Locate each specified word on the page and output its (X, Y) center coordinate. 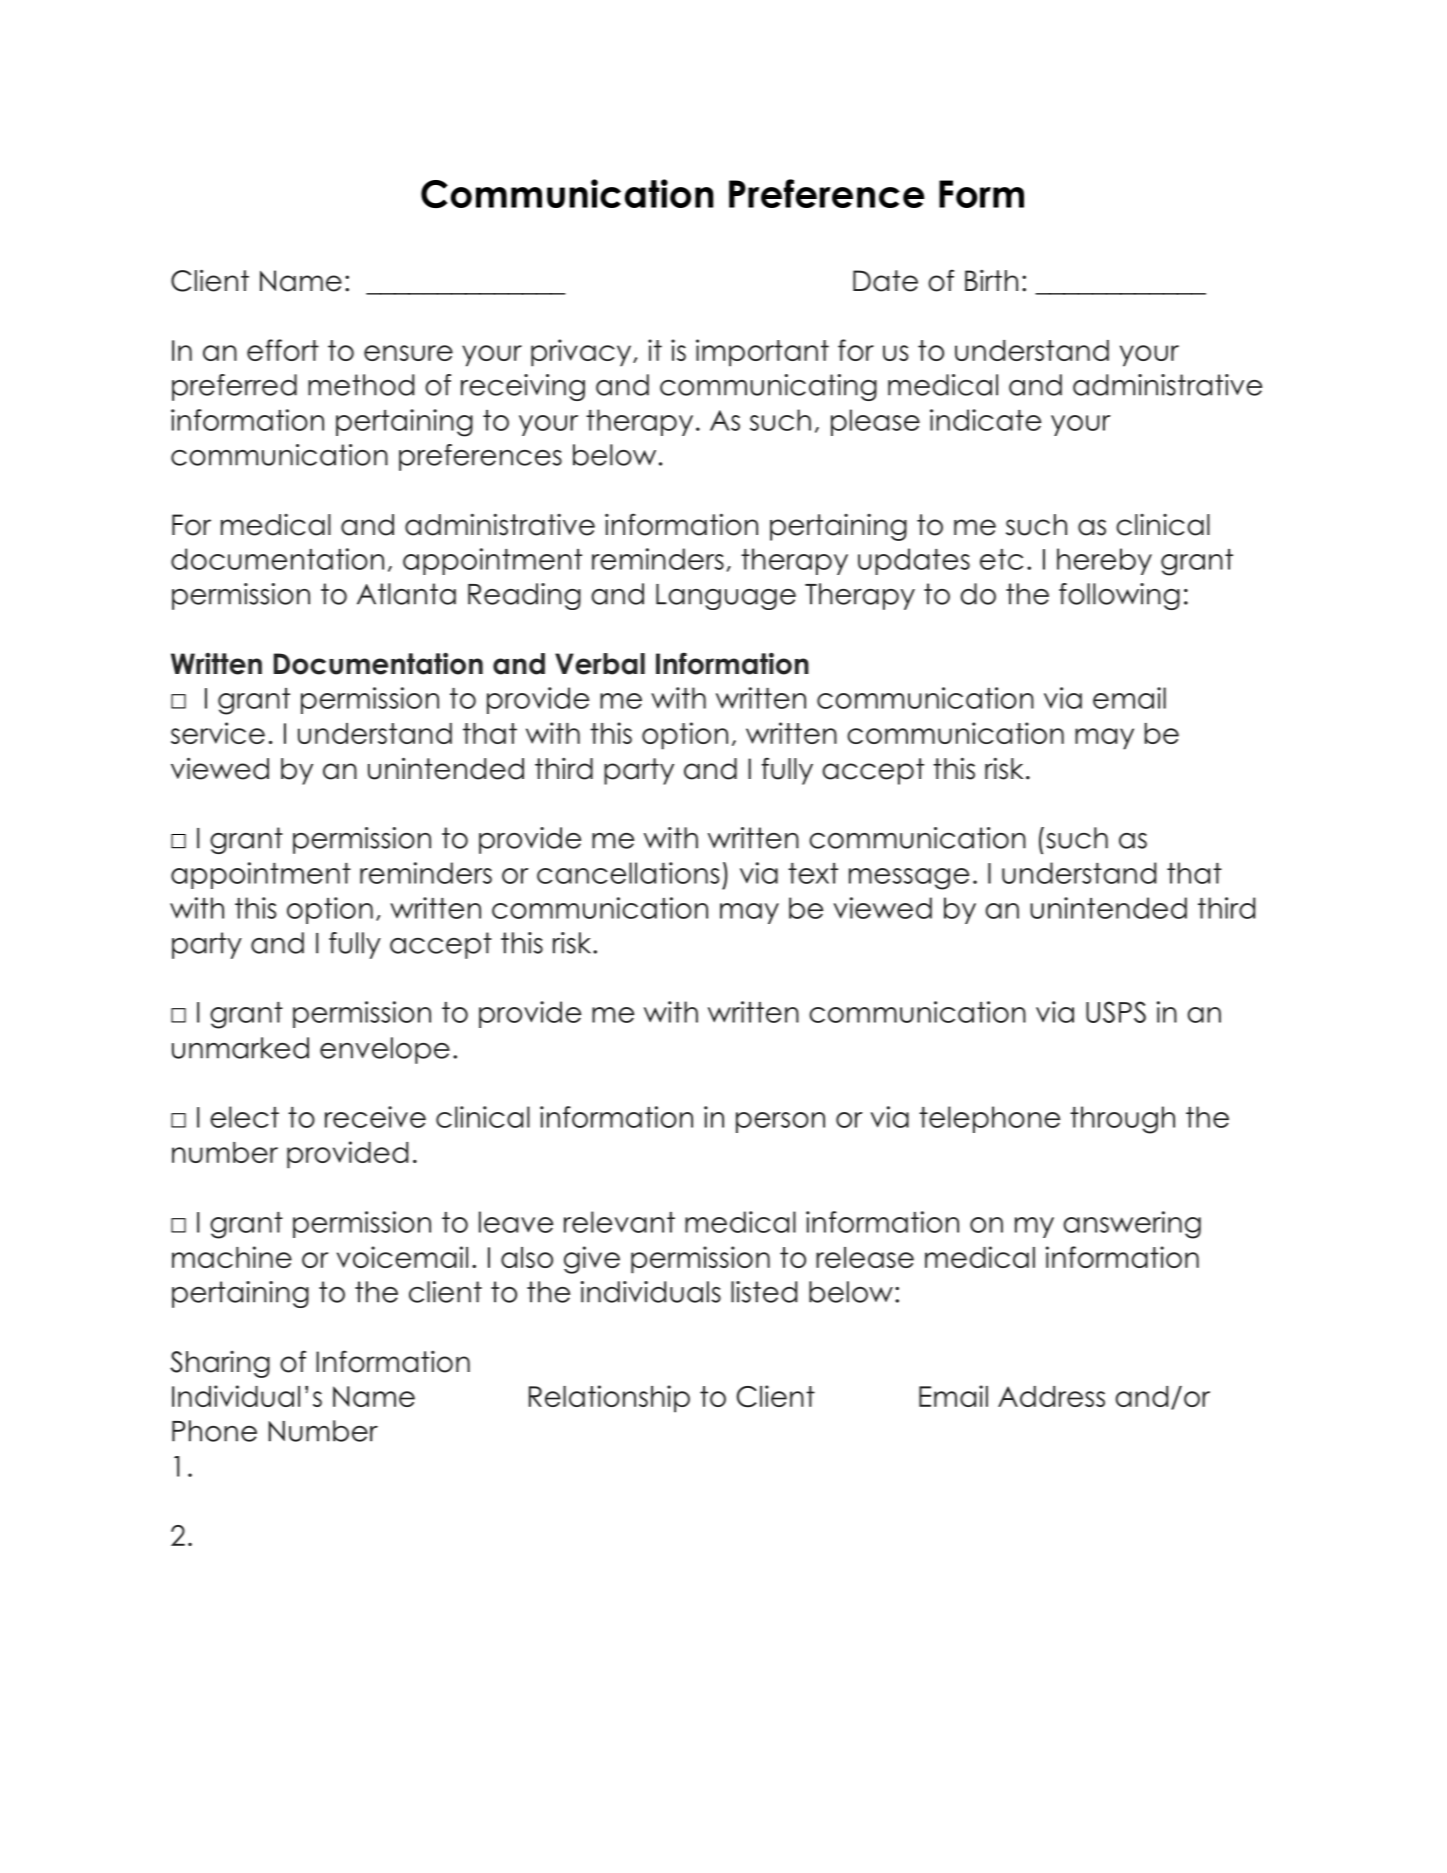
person (780, 1122)
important (762, 353)
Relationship (609, 1399)
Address (1051, 1396)
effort (283, 350)
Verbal (600, 664)
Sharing (220, 1364)
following (1119, 596)
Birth (991, 280)
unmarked (240, 1048)
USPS (1116, 1012)
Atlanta (406, 594)
